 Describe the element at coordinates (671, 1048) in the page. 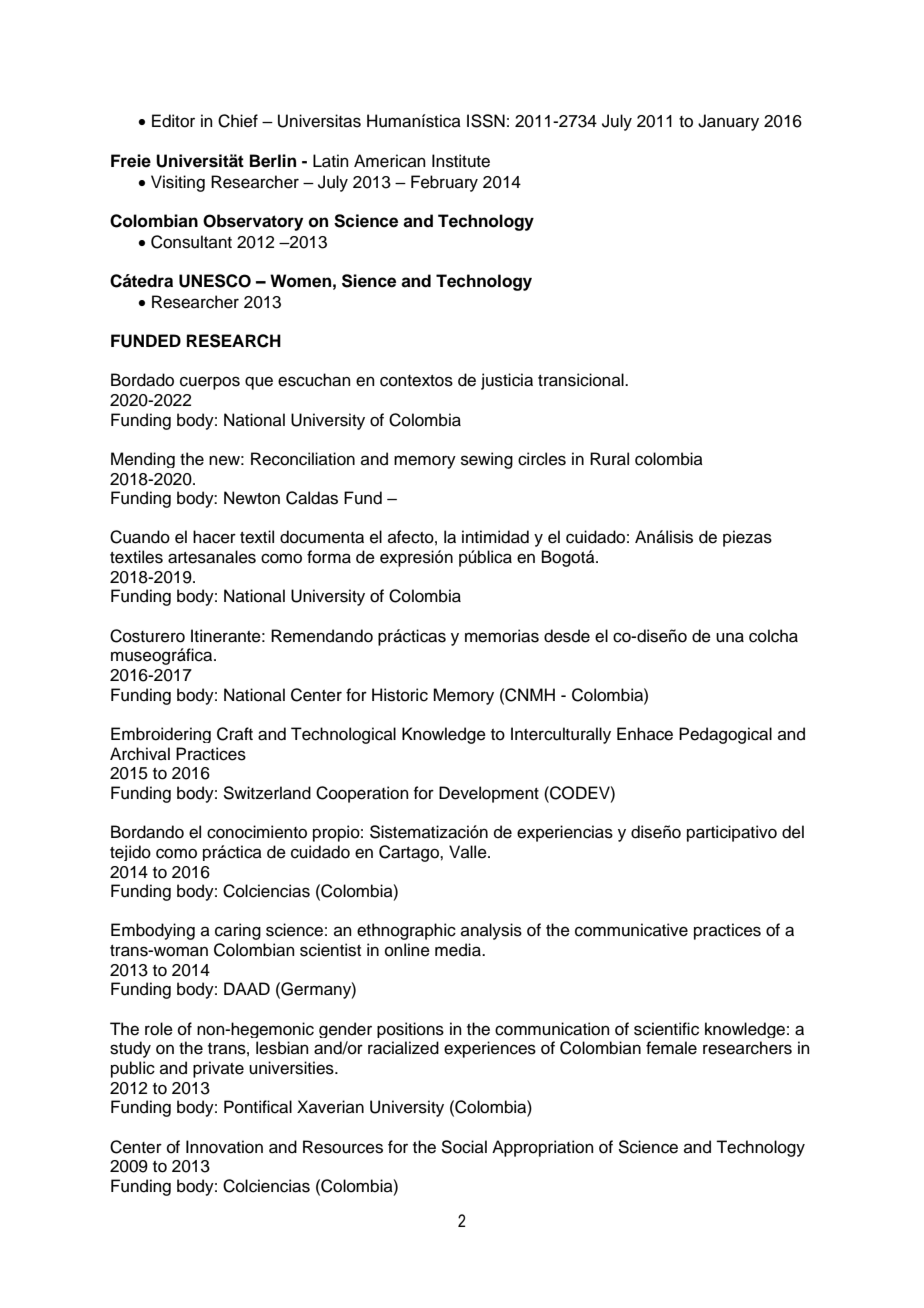

I see `female` at that location.
